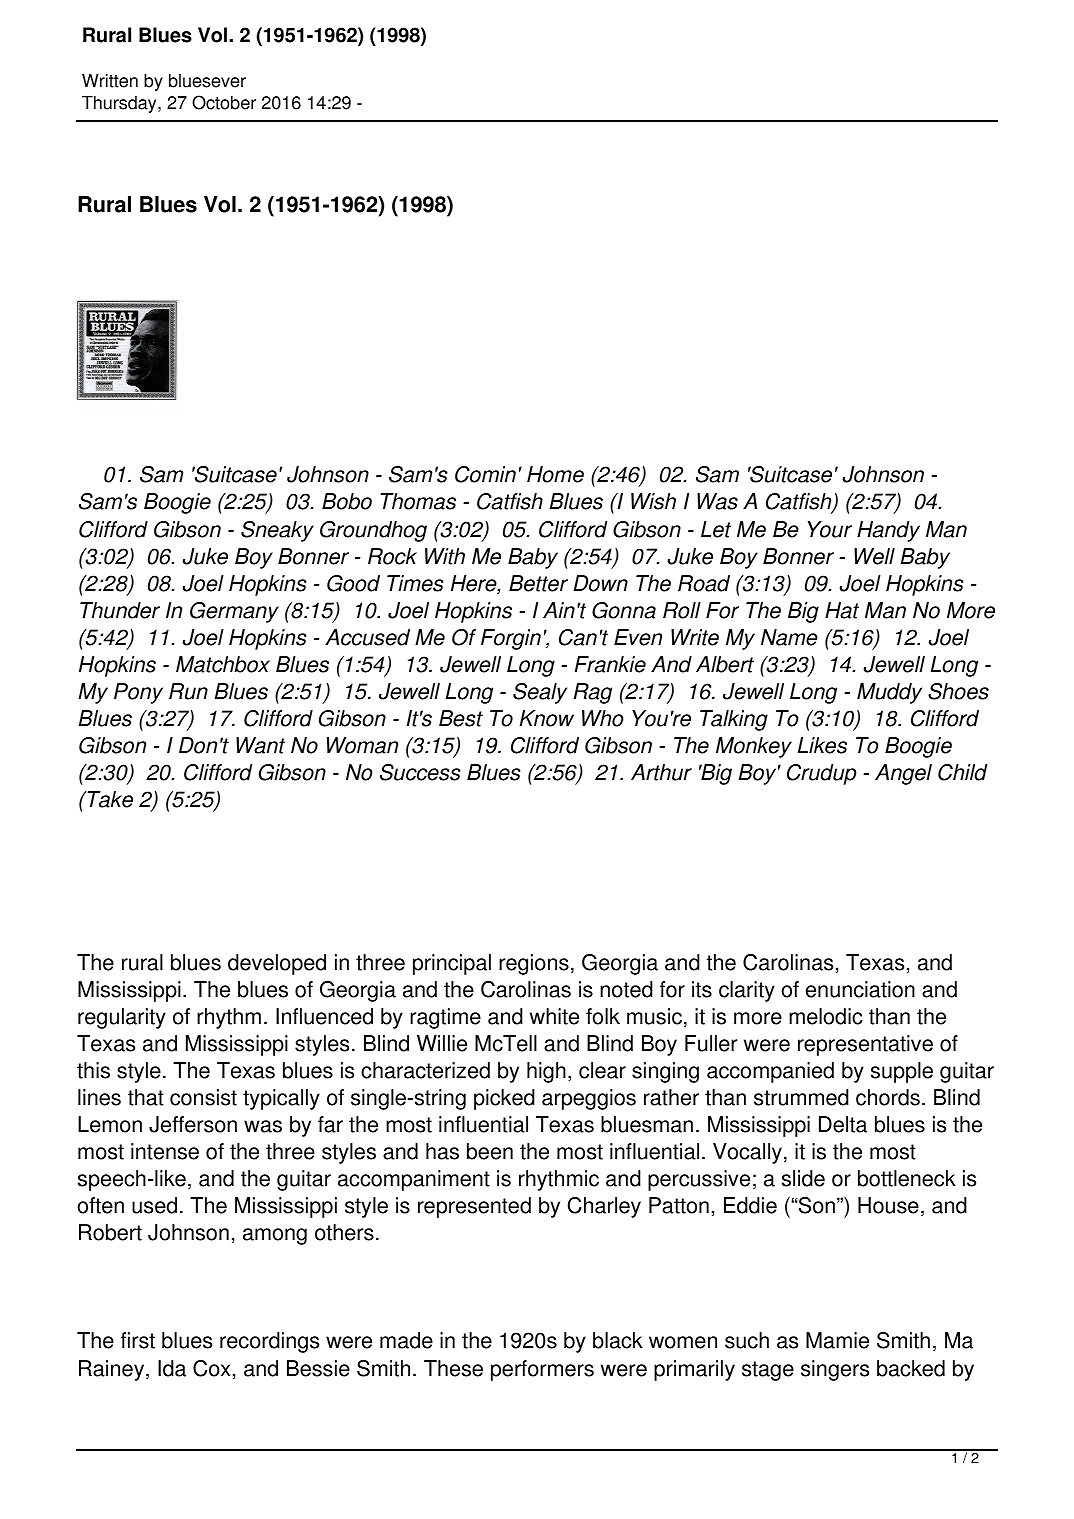  What do you see at coordinates (211, 1368) in the screenshot?
I see `Cox` at bounding box center [211, 1368].
